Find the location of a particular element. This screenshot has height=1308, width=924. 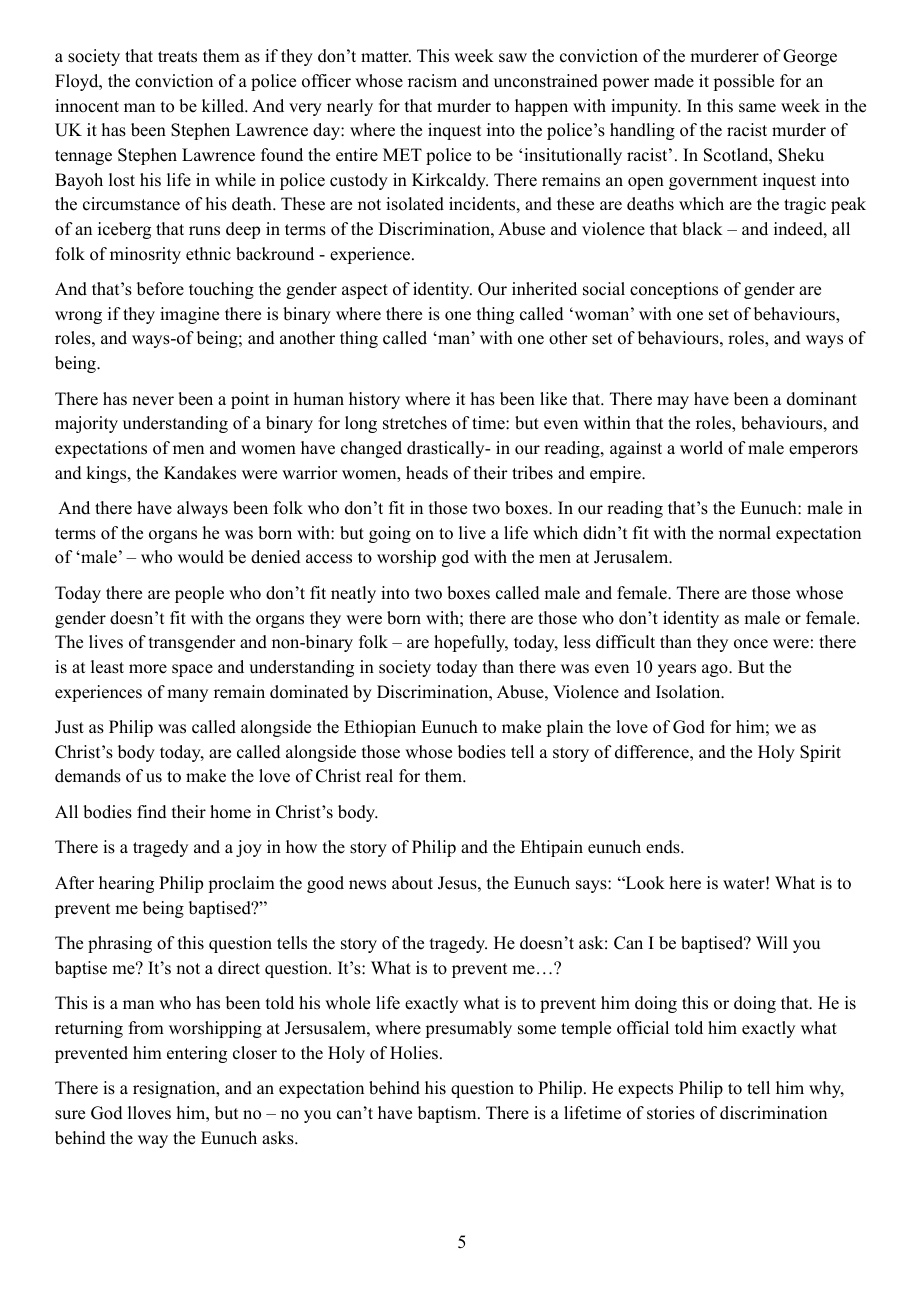

world is located at coordinates (701, 448).
